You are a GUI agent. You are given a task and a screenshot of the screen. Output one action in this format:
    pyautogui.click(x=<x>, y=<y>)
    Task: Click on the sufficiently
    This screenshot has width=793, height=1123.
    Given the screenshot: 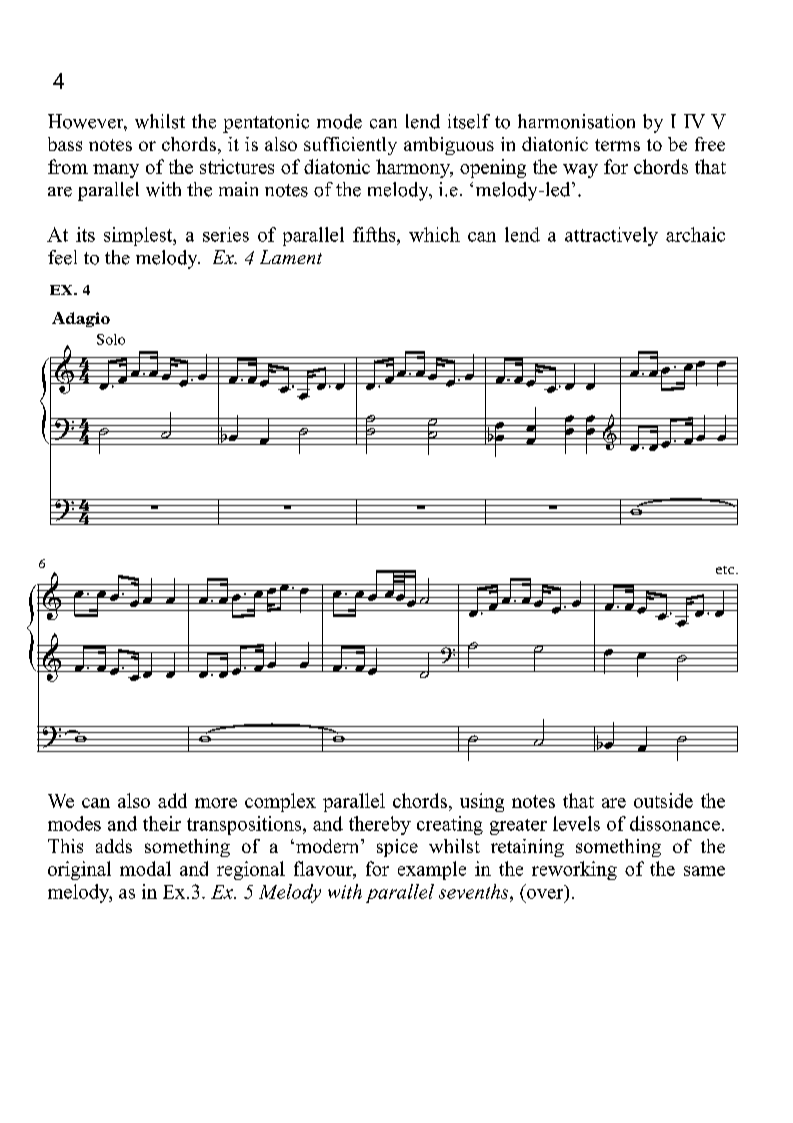 What is the action you would take?
    pyautogui.click(x=350, y=146)
